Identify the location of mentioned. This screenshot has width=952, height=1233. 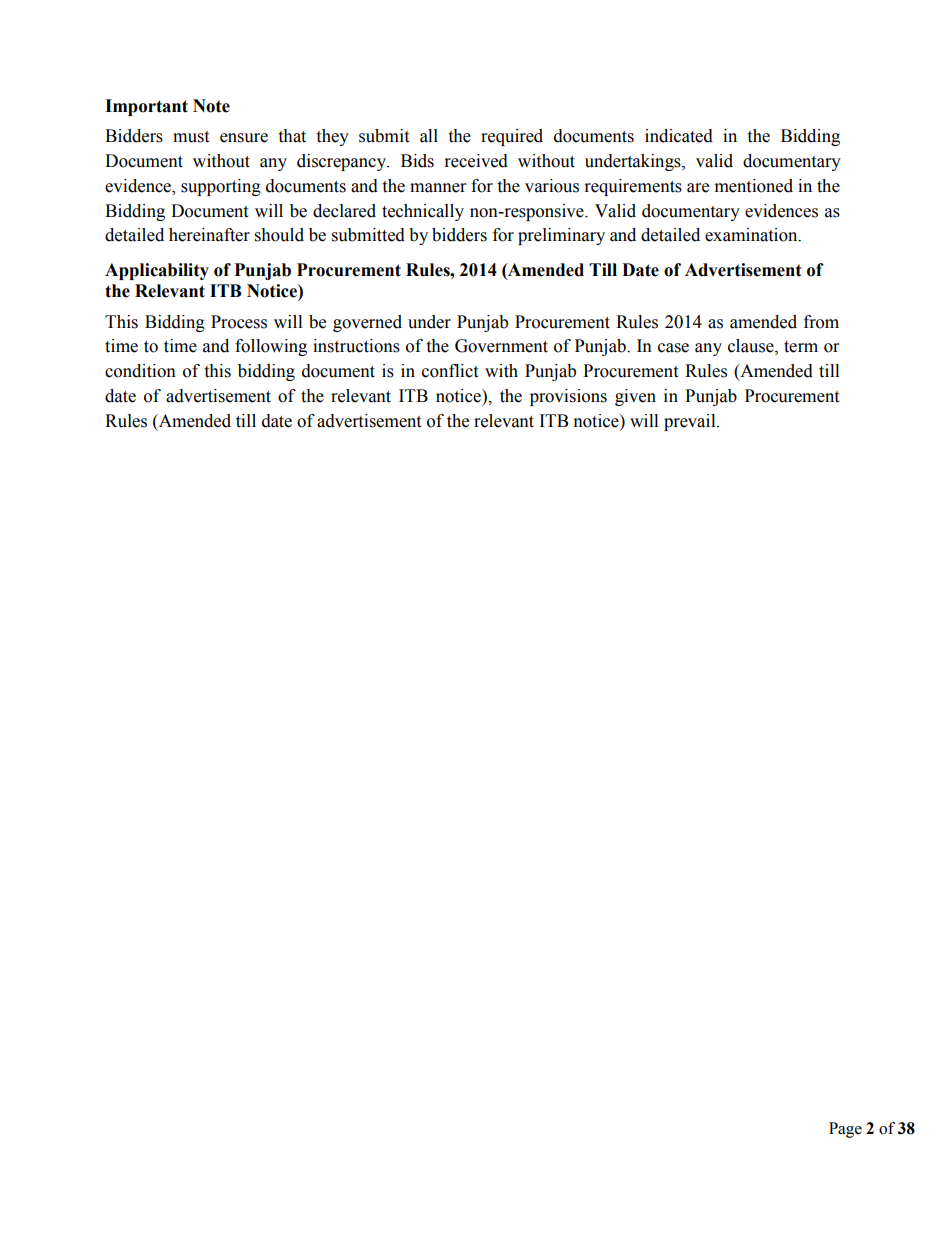
(754, 186).
